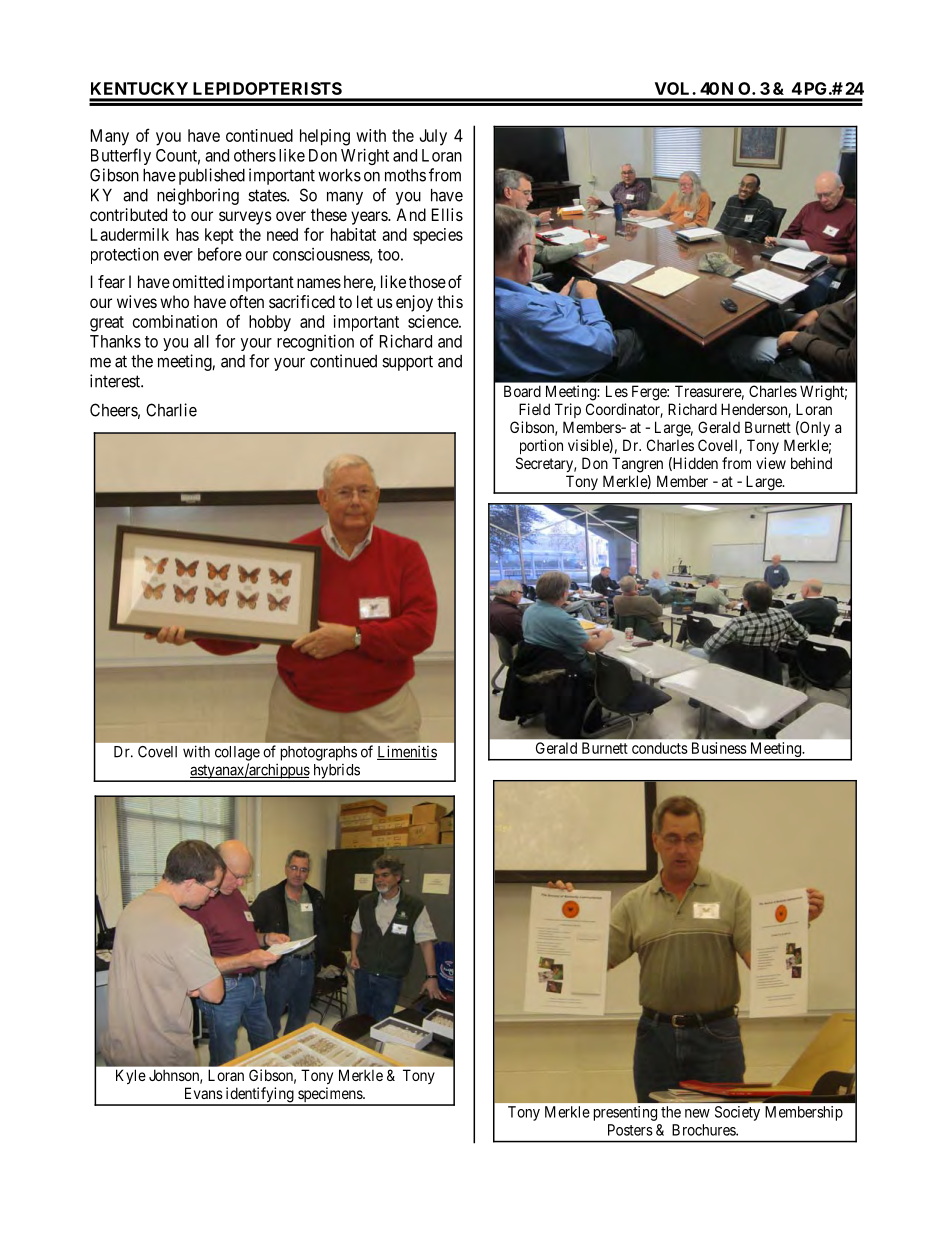 The height and width of the page is (1233, 952). What do you see at coordinates (660, 748) in the page?
I see `conducts` at bounding box center [660, 748].
